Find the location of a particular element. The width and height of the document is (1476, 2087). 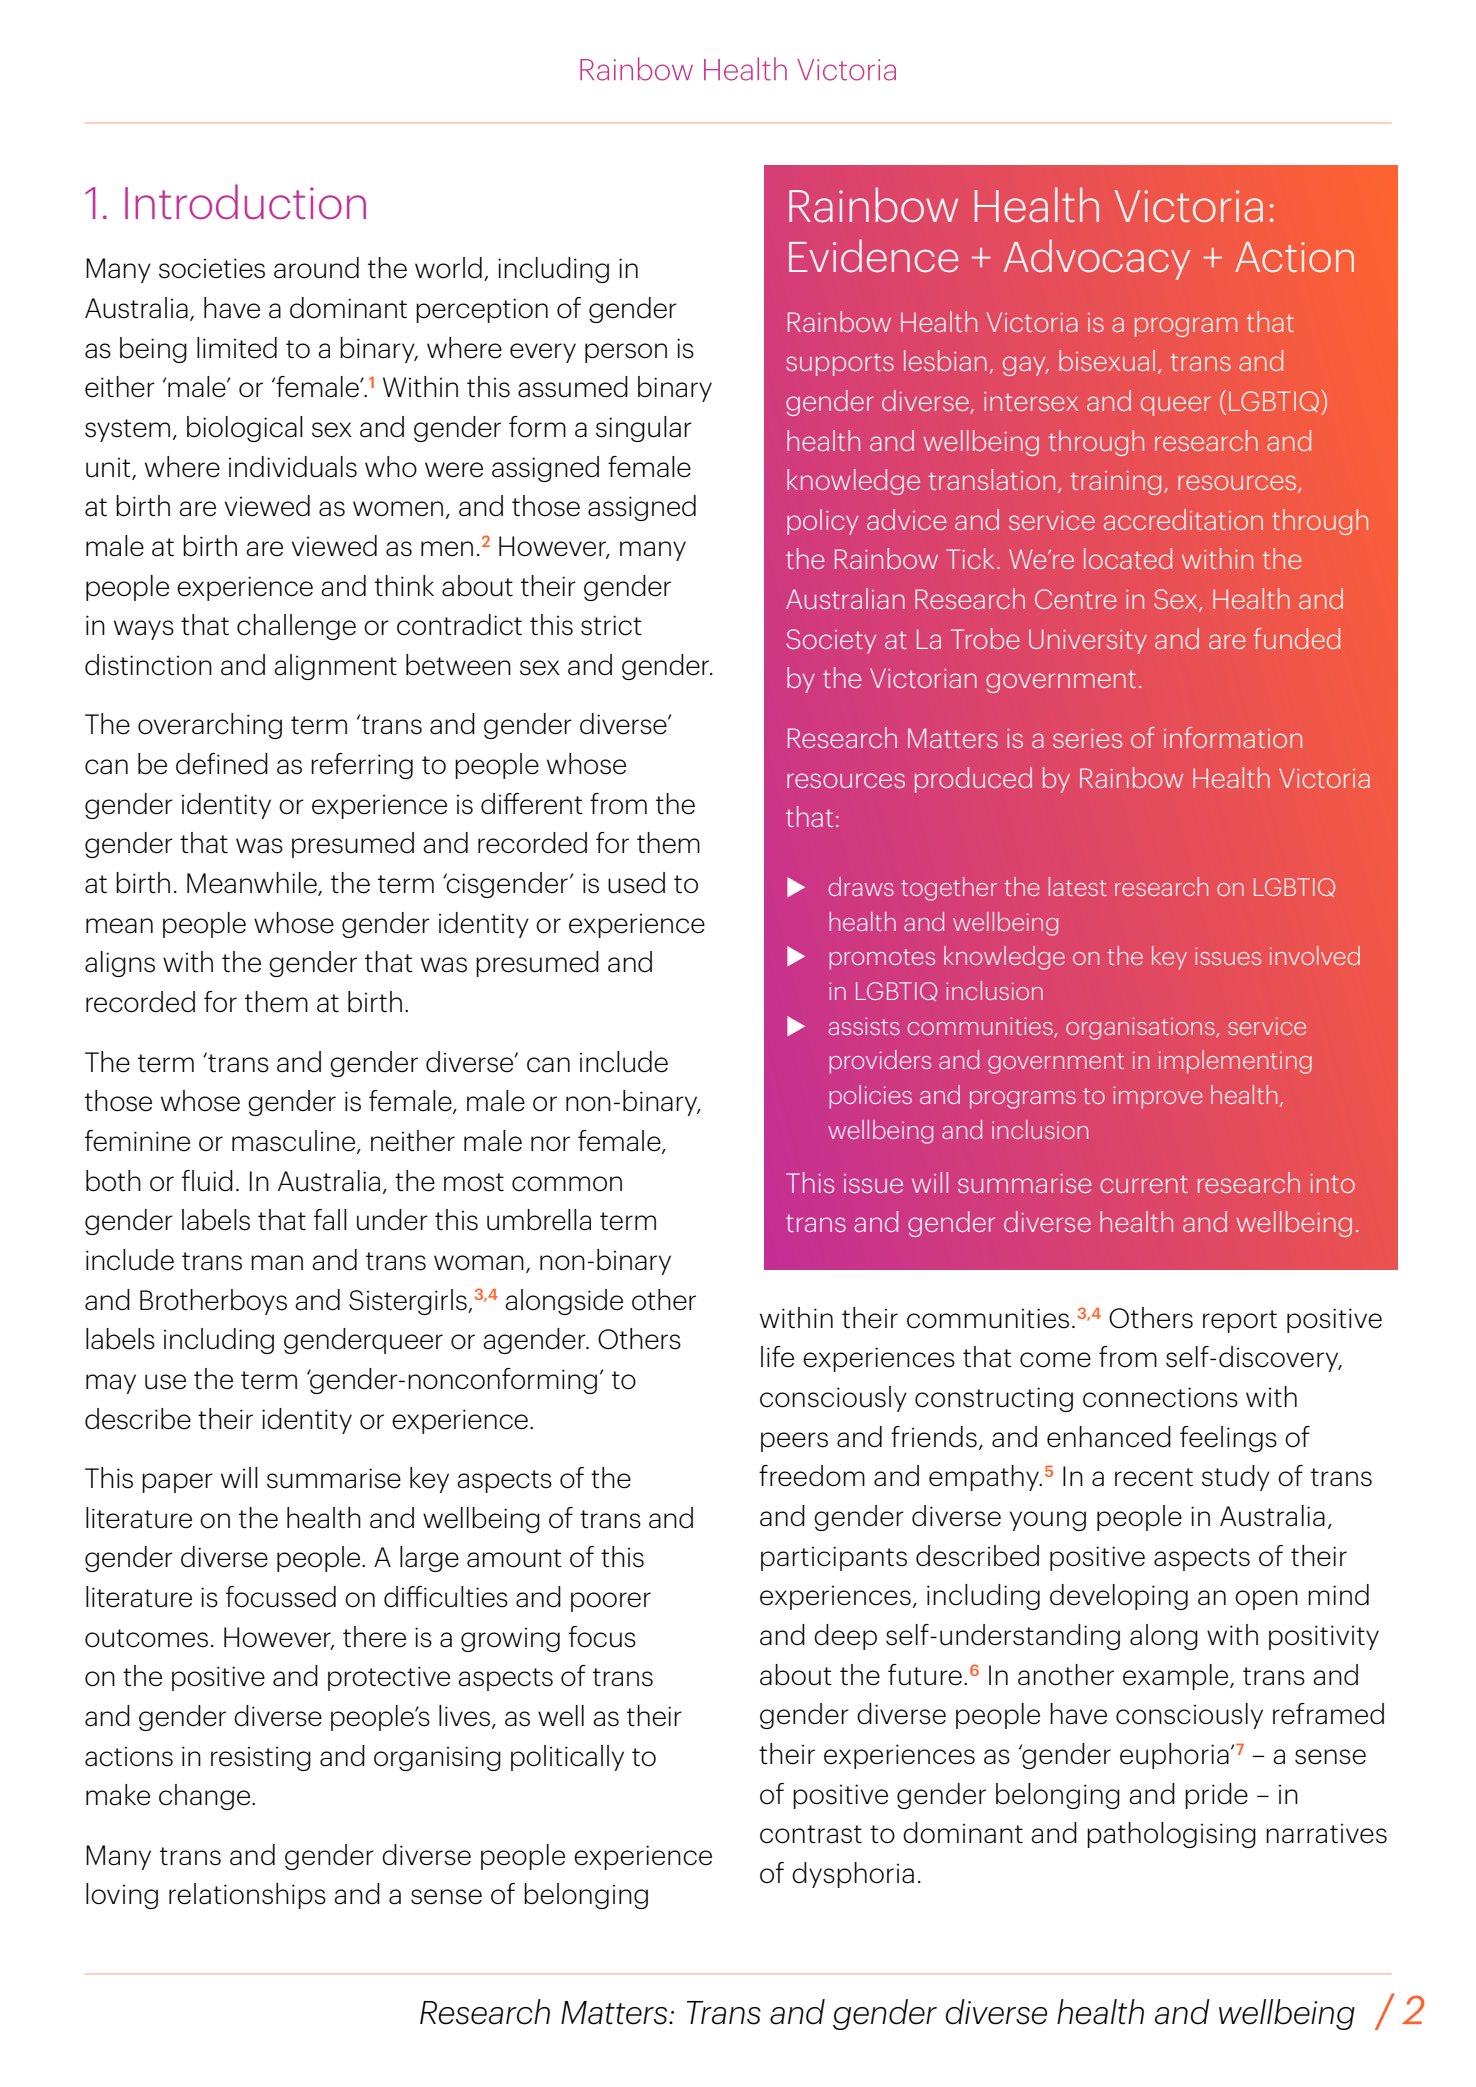

current is located at coordinates (1144, 1184).
